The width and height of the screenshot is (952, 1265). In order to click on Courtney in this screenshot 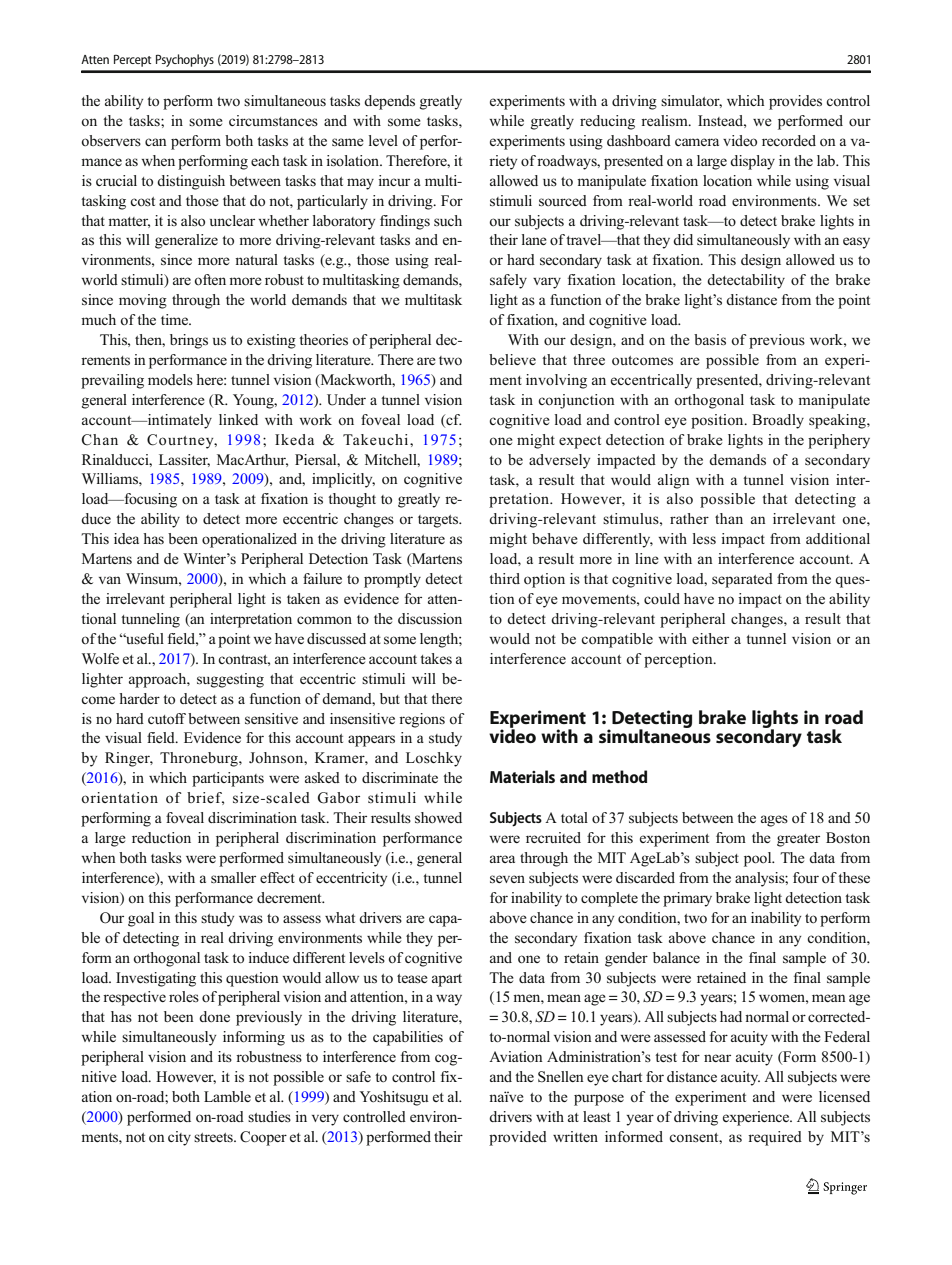, I will do `click(181, 441)`.
